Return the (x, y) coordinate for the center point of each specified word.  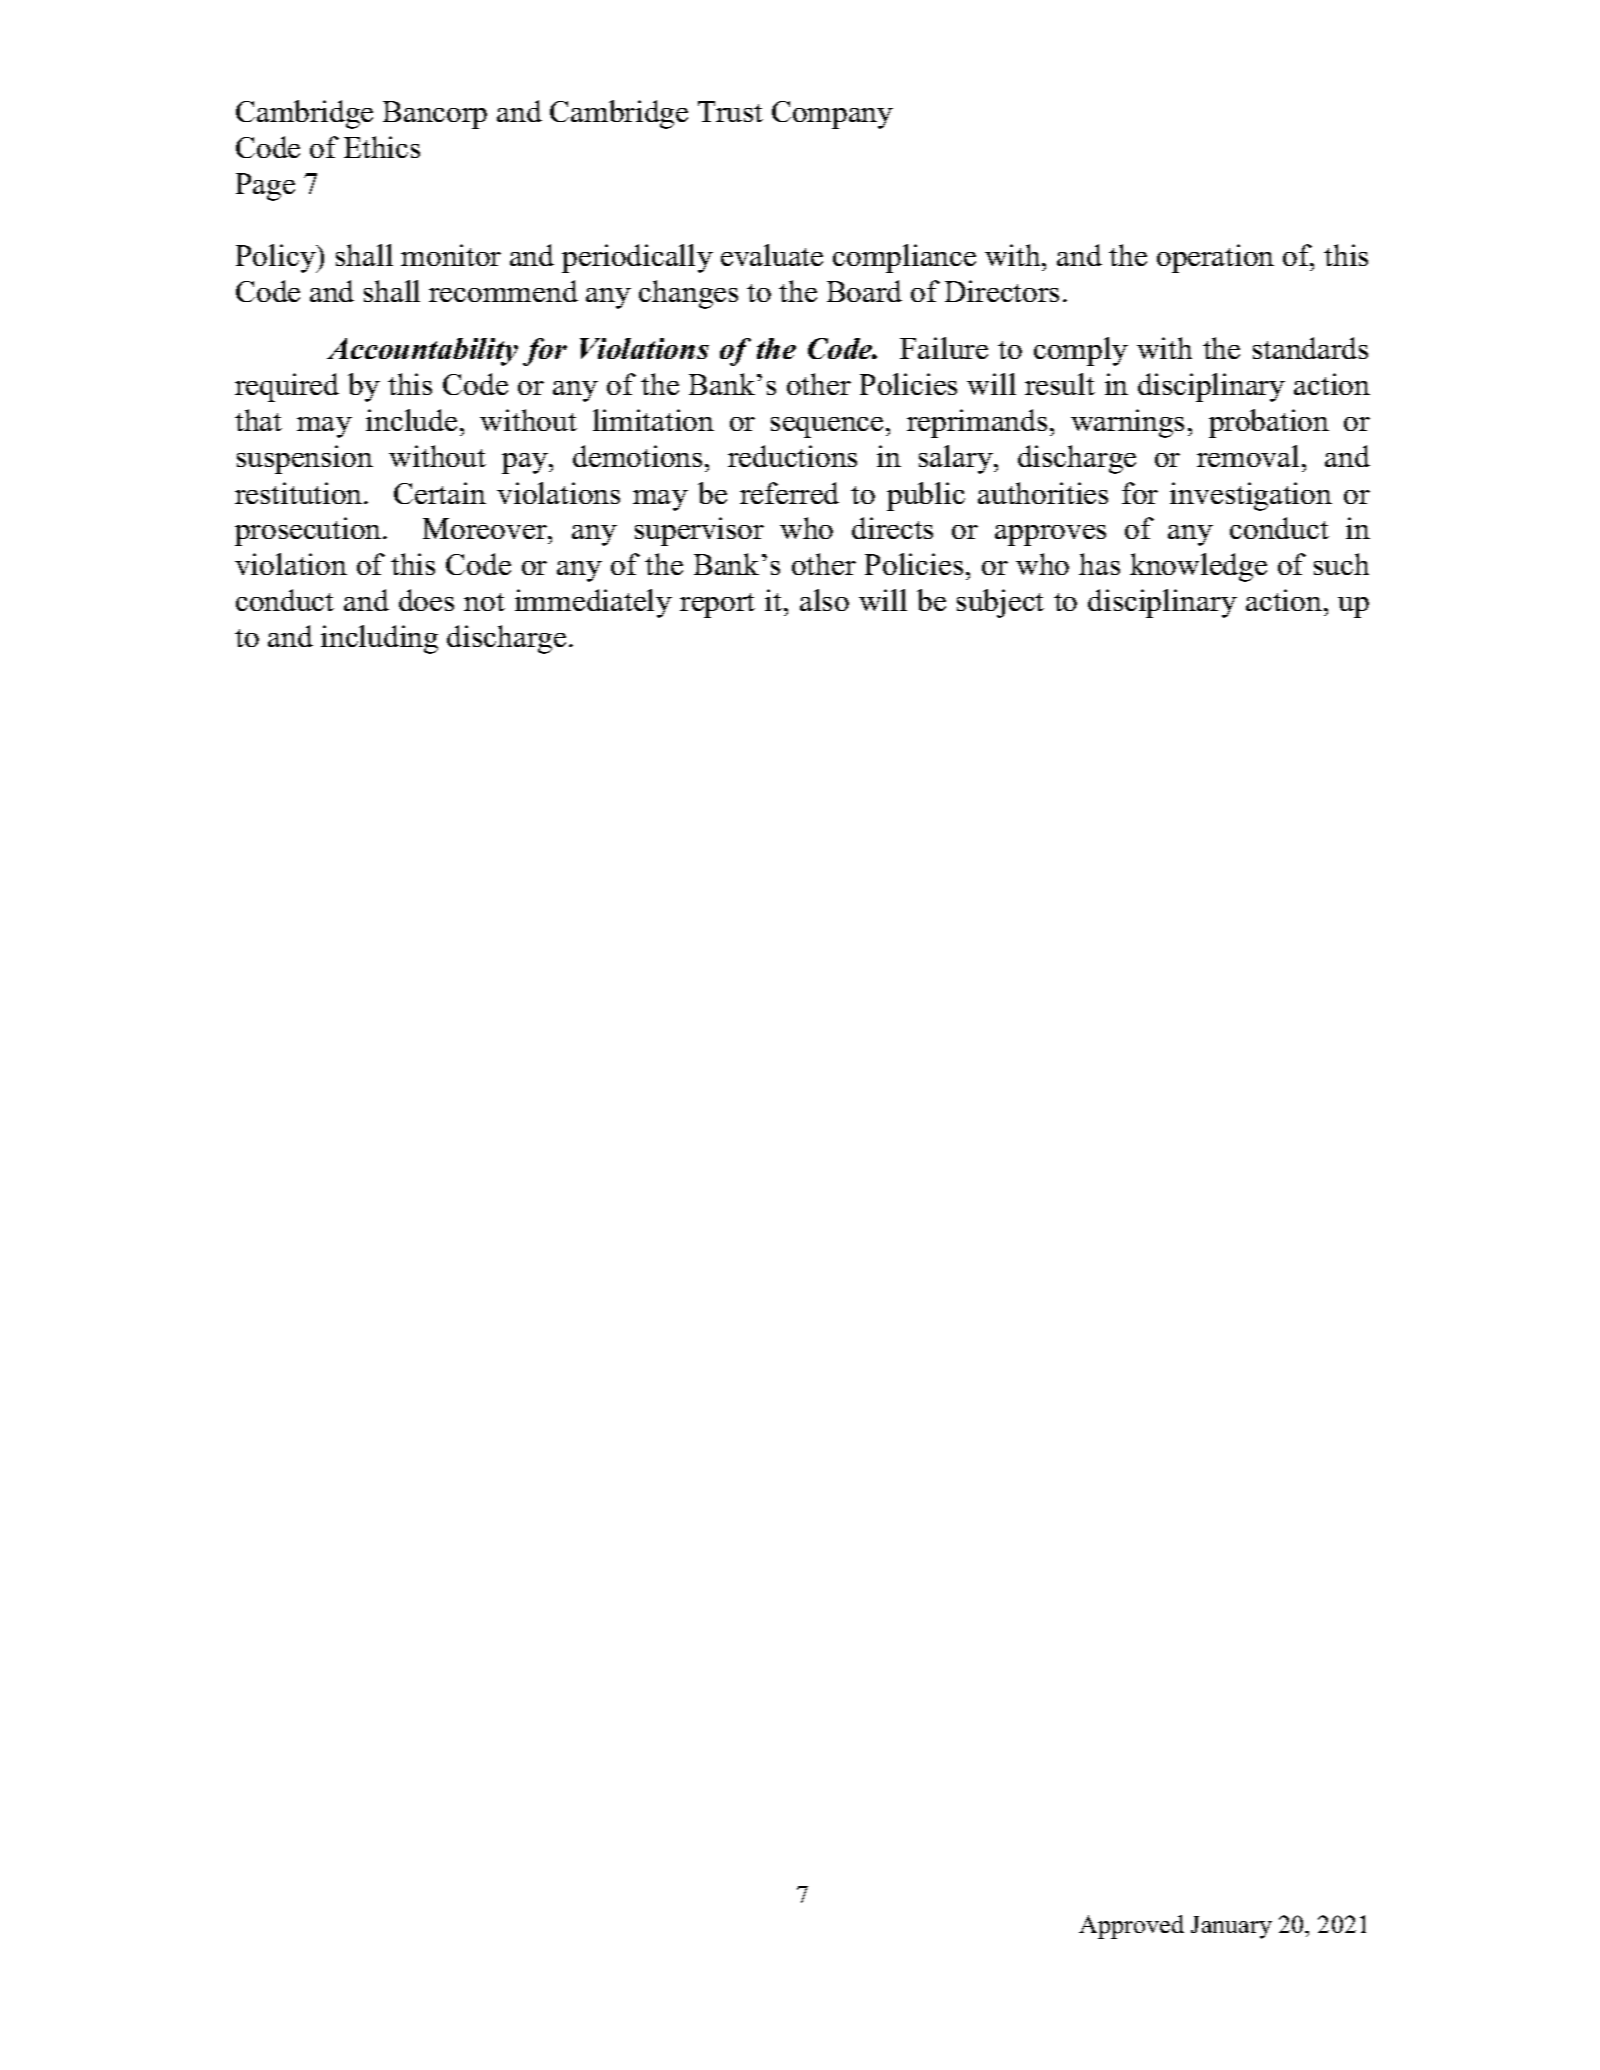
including (379, 639)
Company (832, 115)
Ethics (382, 147)
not (484, 602)
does (426, 600)
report (717, 605)
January (1231, 1927)
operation (1215, 258)
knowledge (1198, 567)
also (824, 600)
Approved (1131, 1927)
